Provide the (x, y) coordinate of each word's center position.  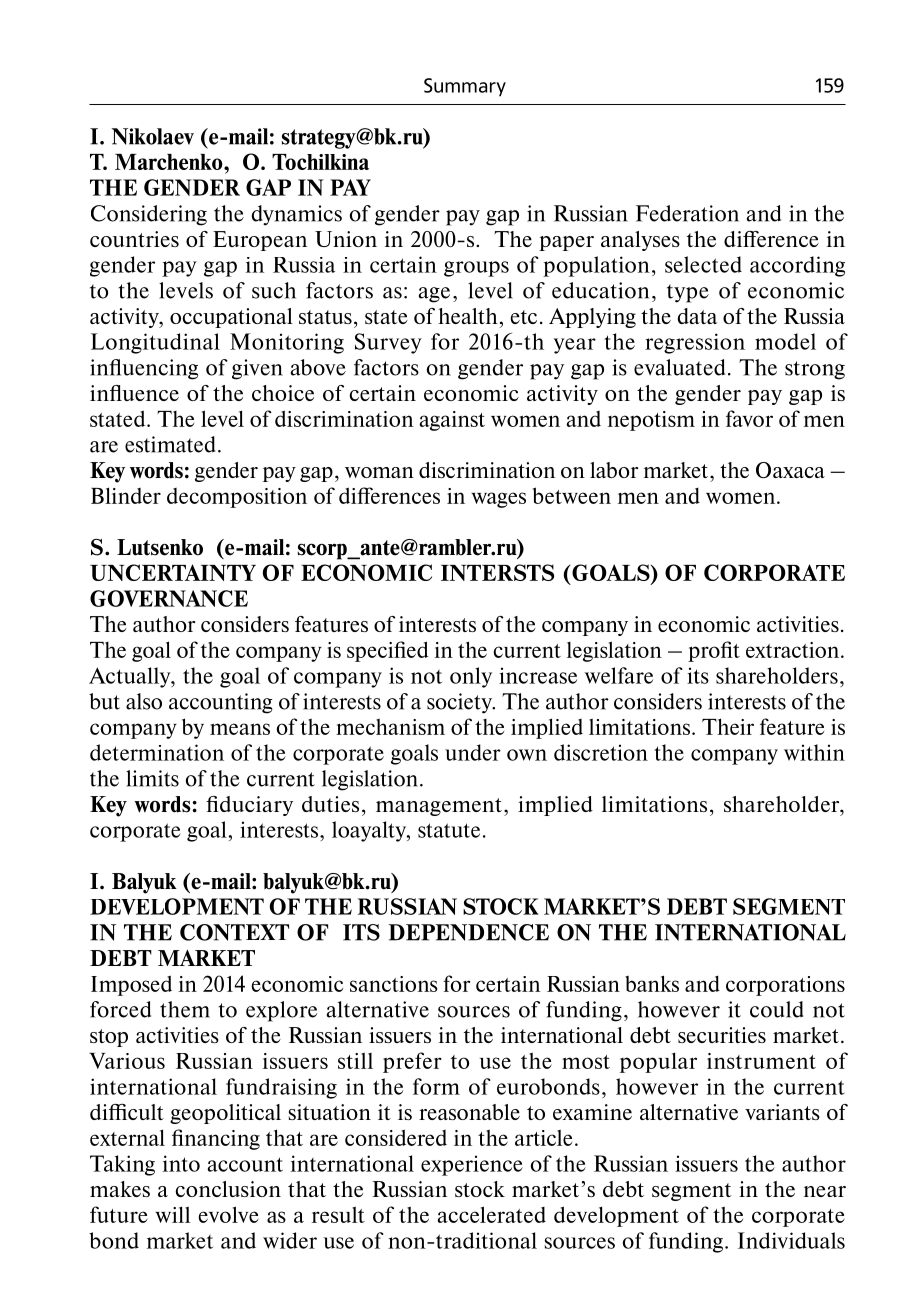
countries (134, 239)
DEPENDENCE (468, 932)
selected (703, 264)
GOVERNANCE (169, 598)
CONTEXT (234, 932)
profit (714, 651)
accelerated (491, 1214)
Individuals (791, 1240)
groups (476, 269)
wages (498, 500)
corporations (785, 986)
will (172, 1214)
